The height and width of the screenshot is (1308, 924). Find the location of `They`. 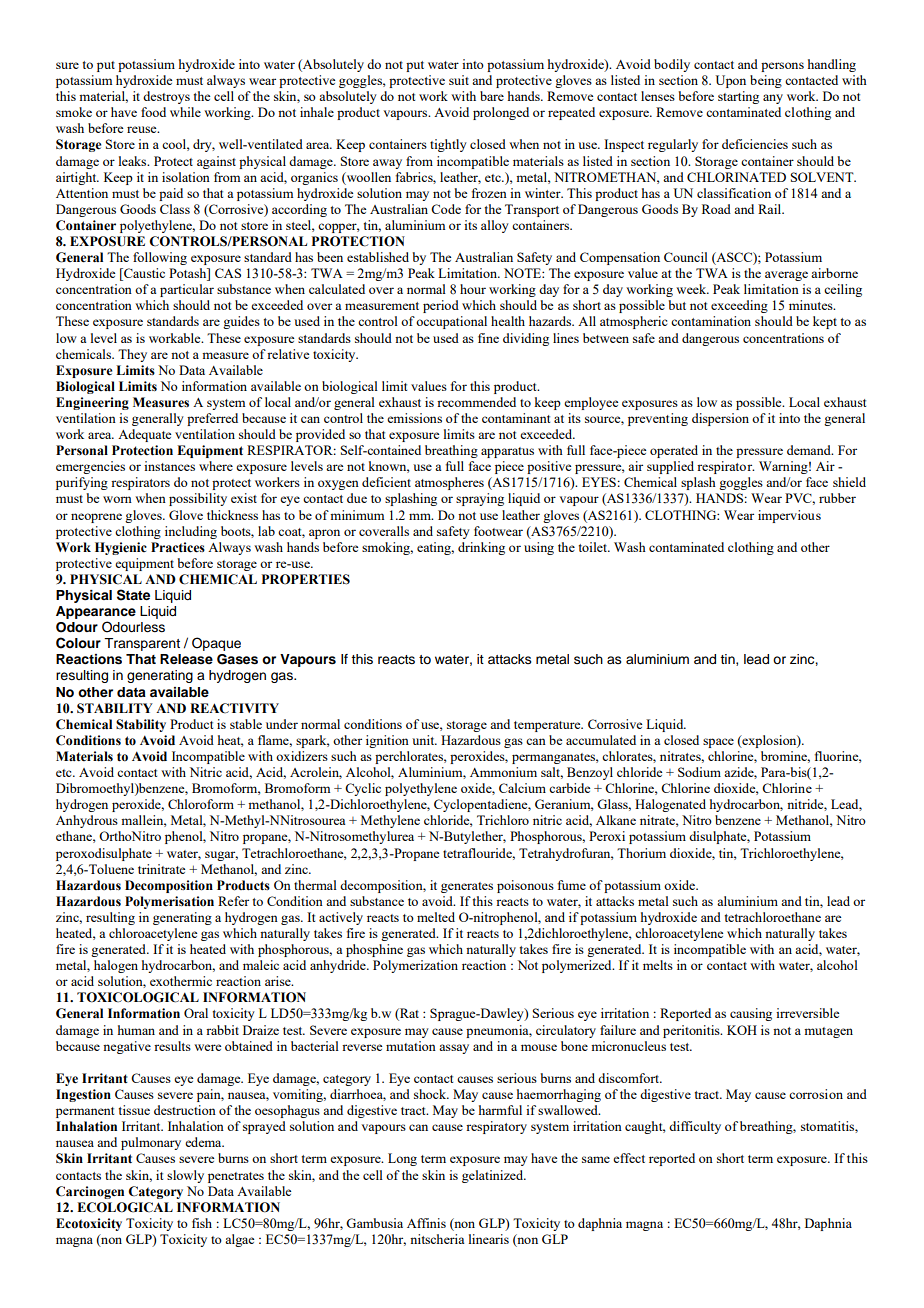

They is located at coordinates (132, 355).
